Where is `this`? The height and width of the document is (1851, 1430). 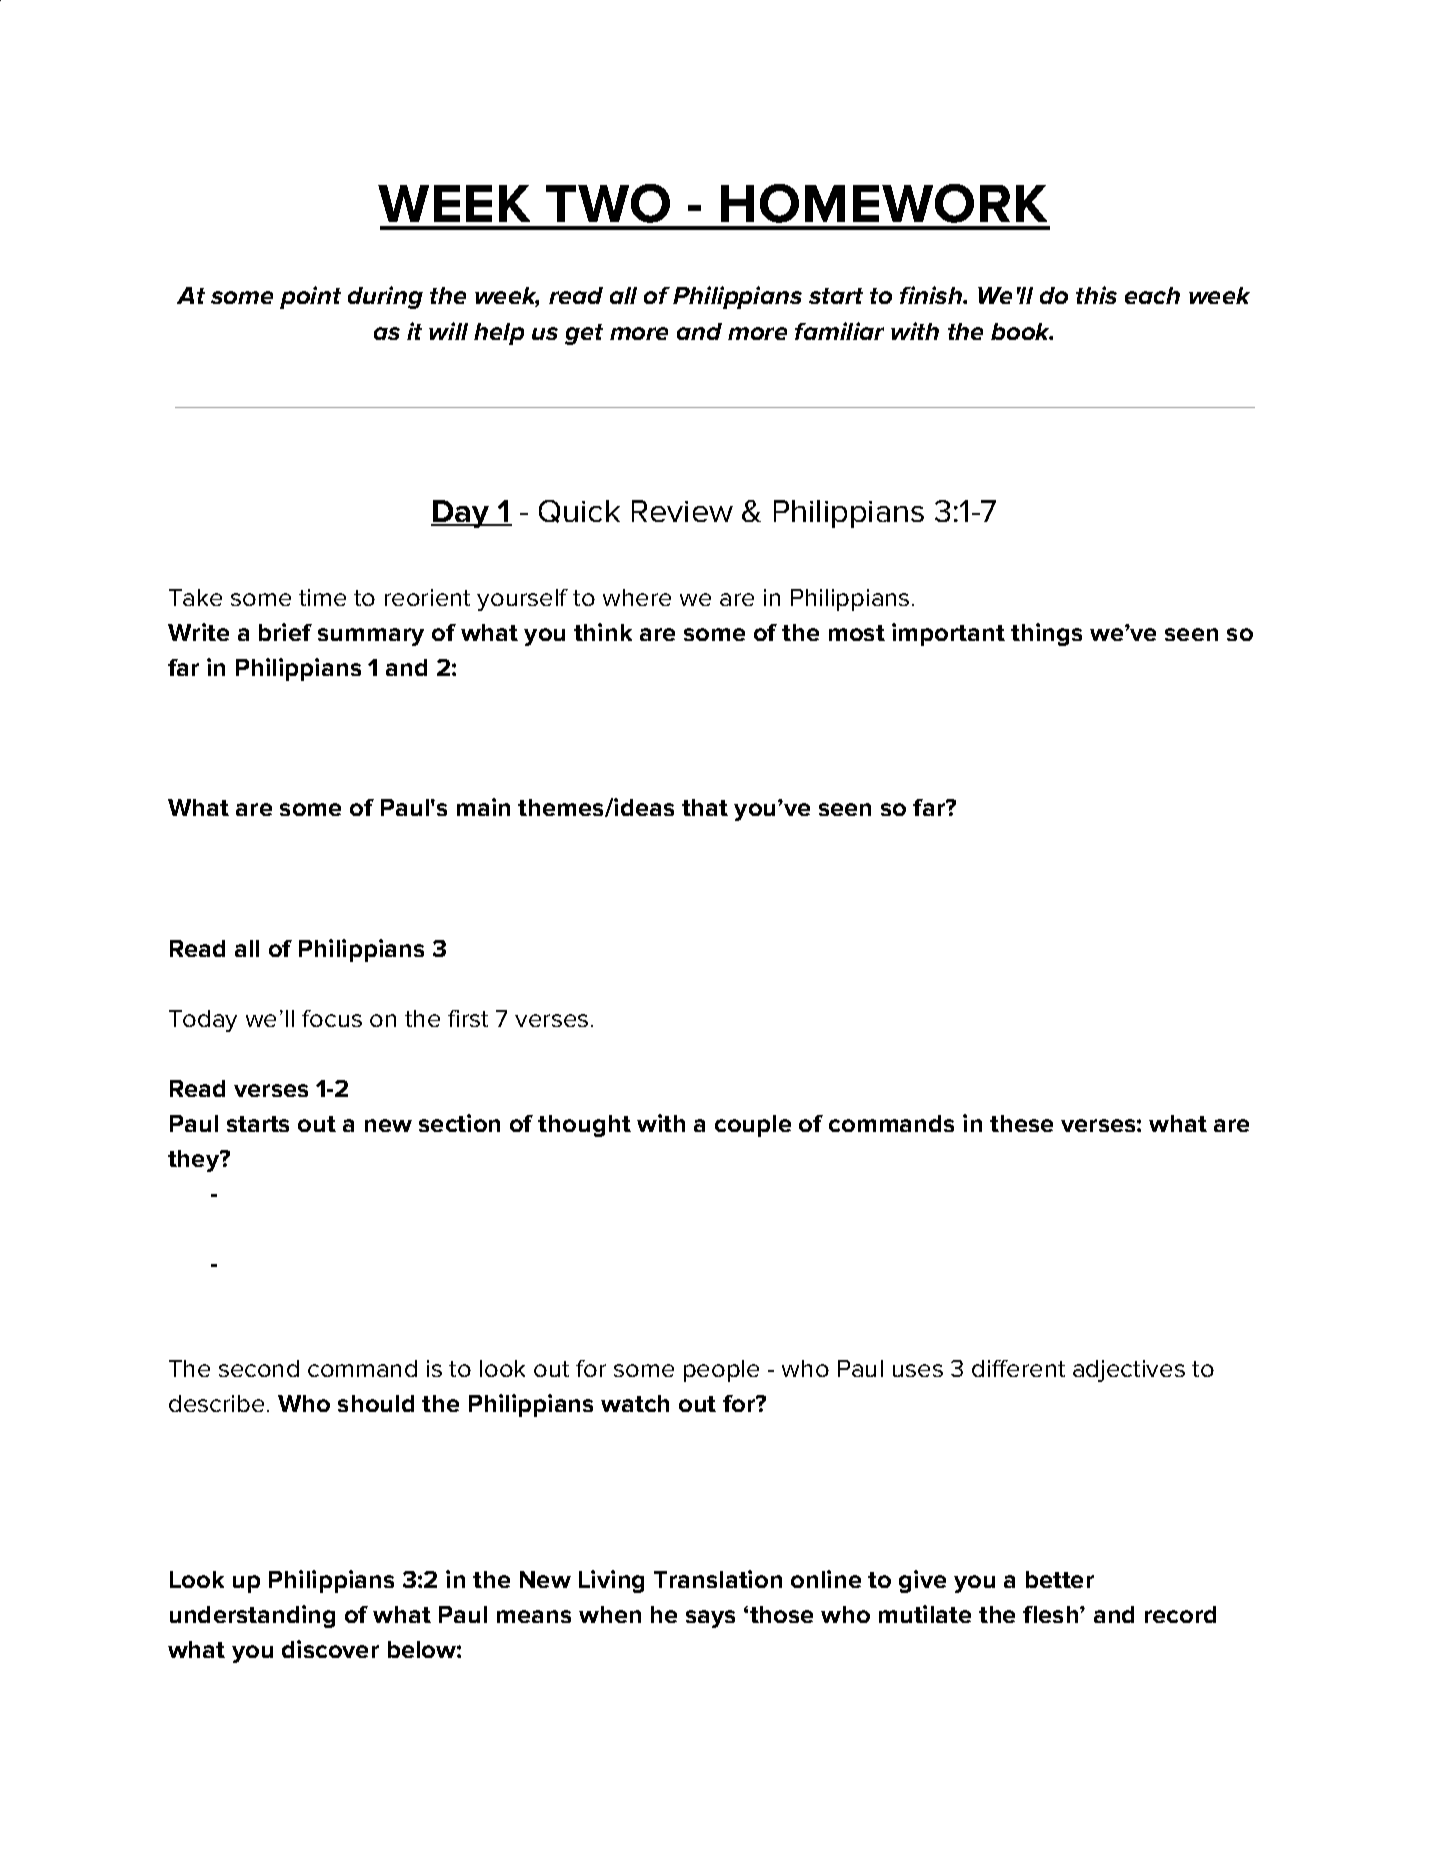
this is located at coordinates (1096, 295).
